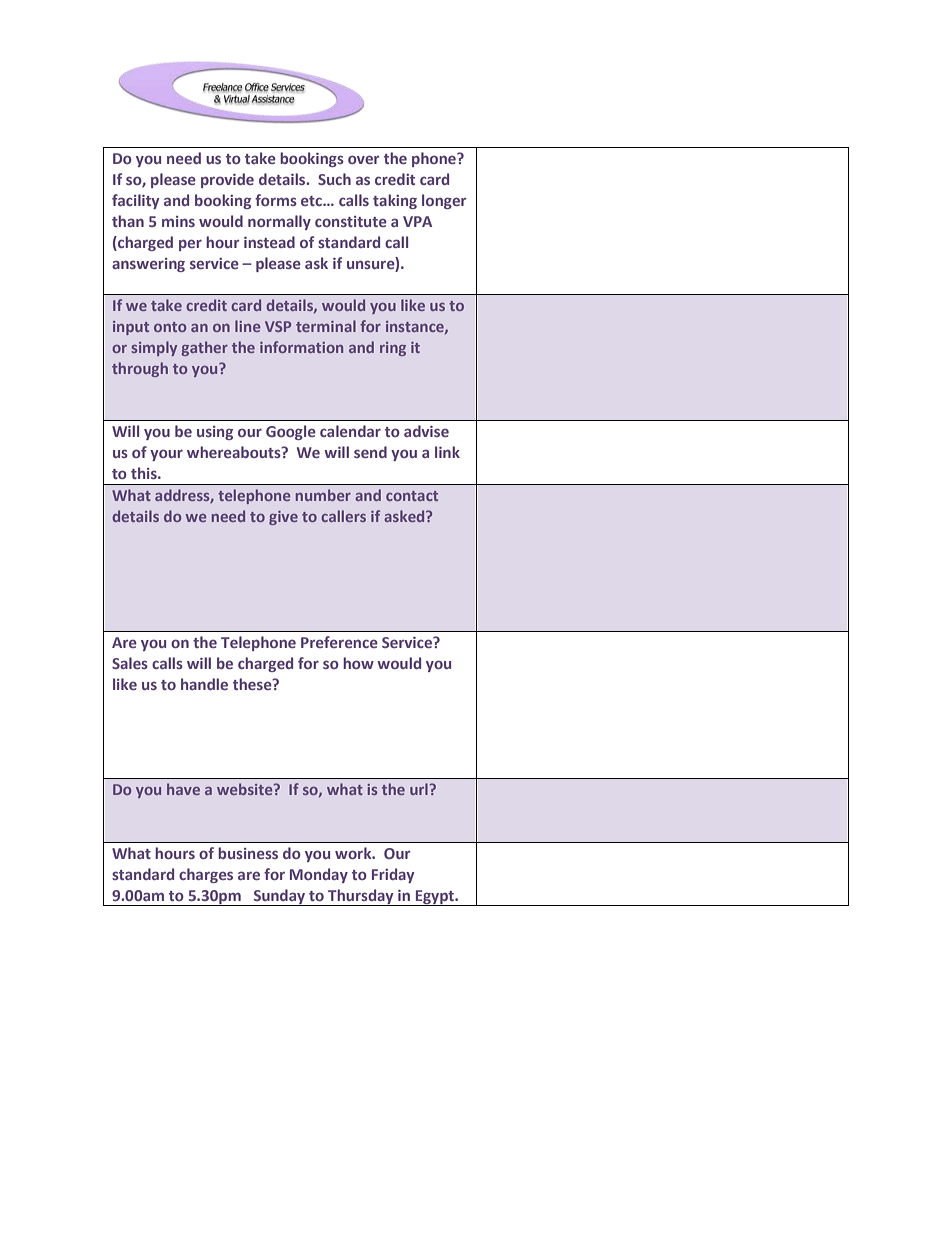 This page has width=952, height=1233. Describe the element at coordinates (279, 897) in the page. I see `Sunday` at that location.
